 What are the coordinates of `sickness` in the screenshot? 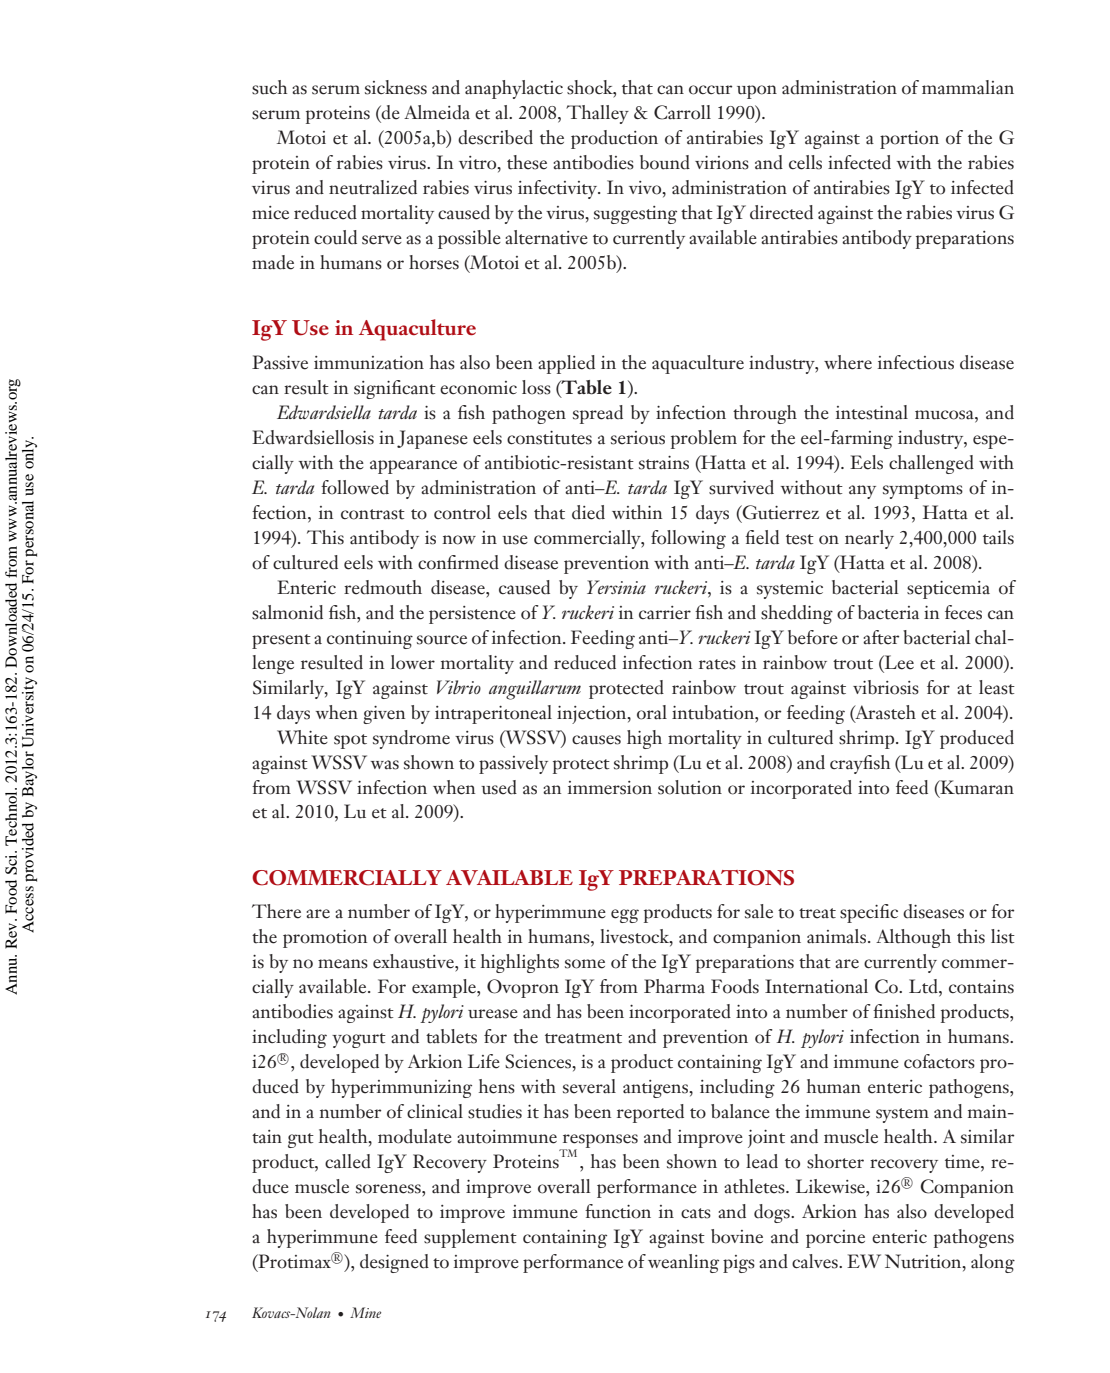 It's located at (396, 87).
